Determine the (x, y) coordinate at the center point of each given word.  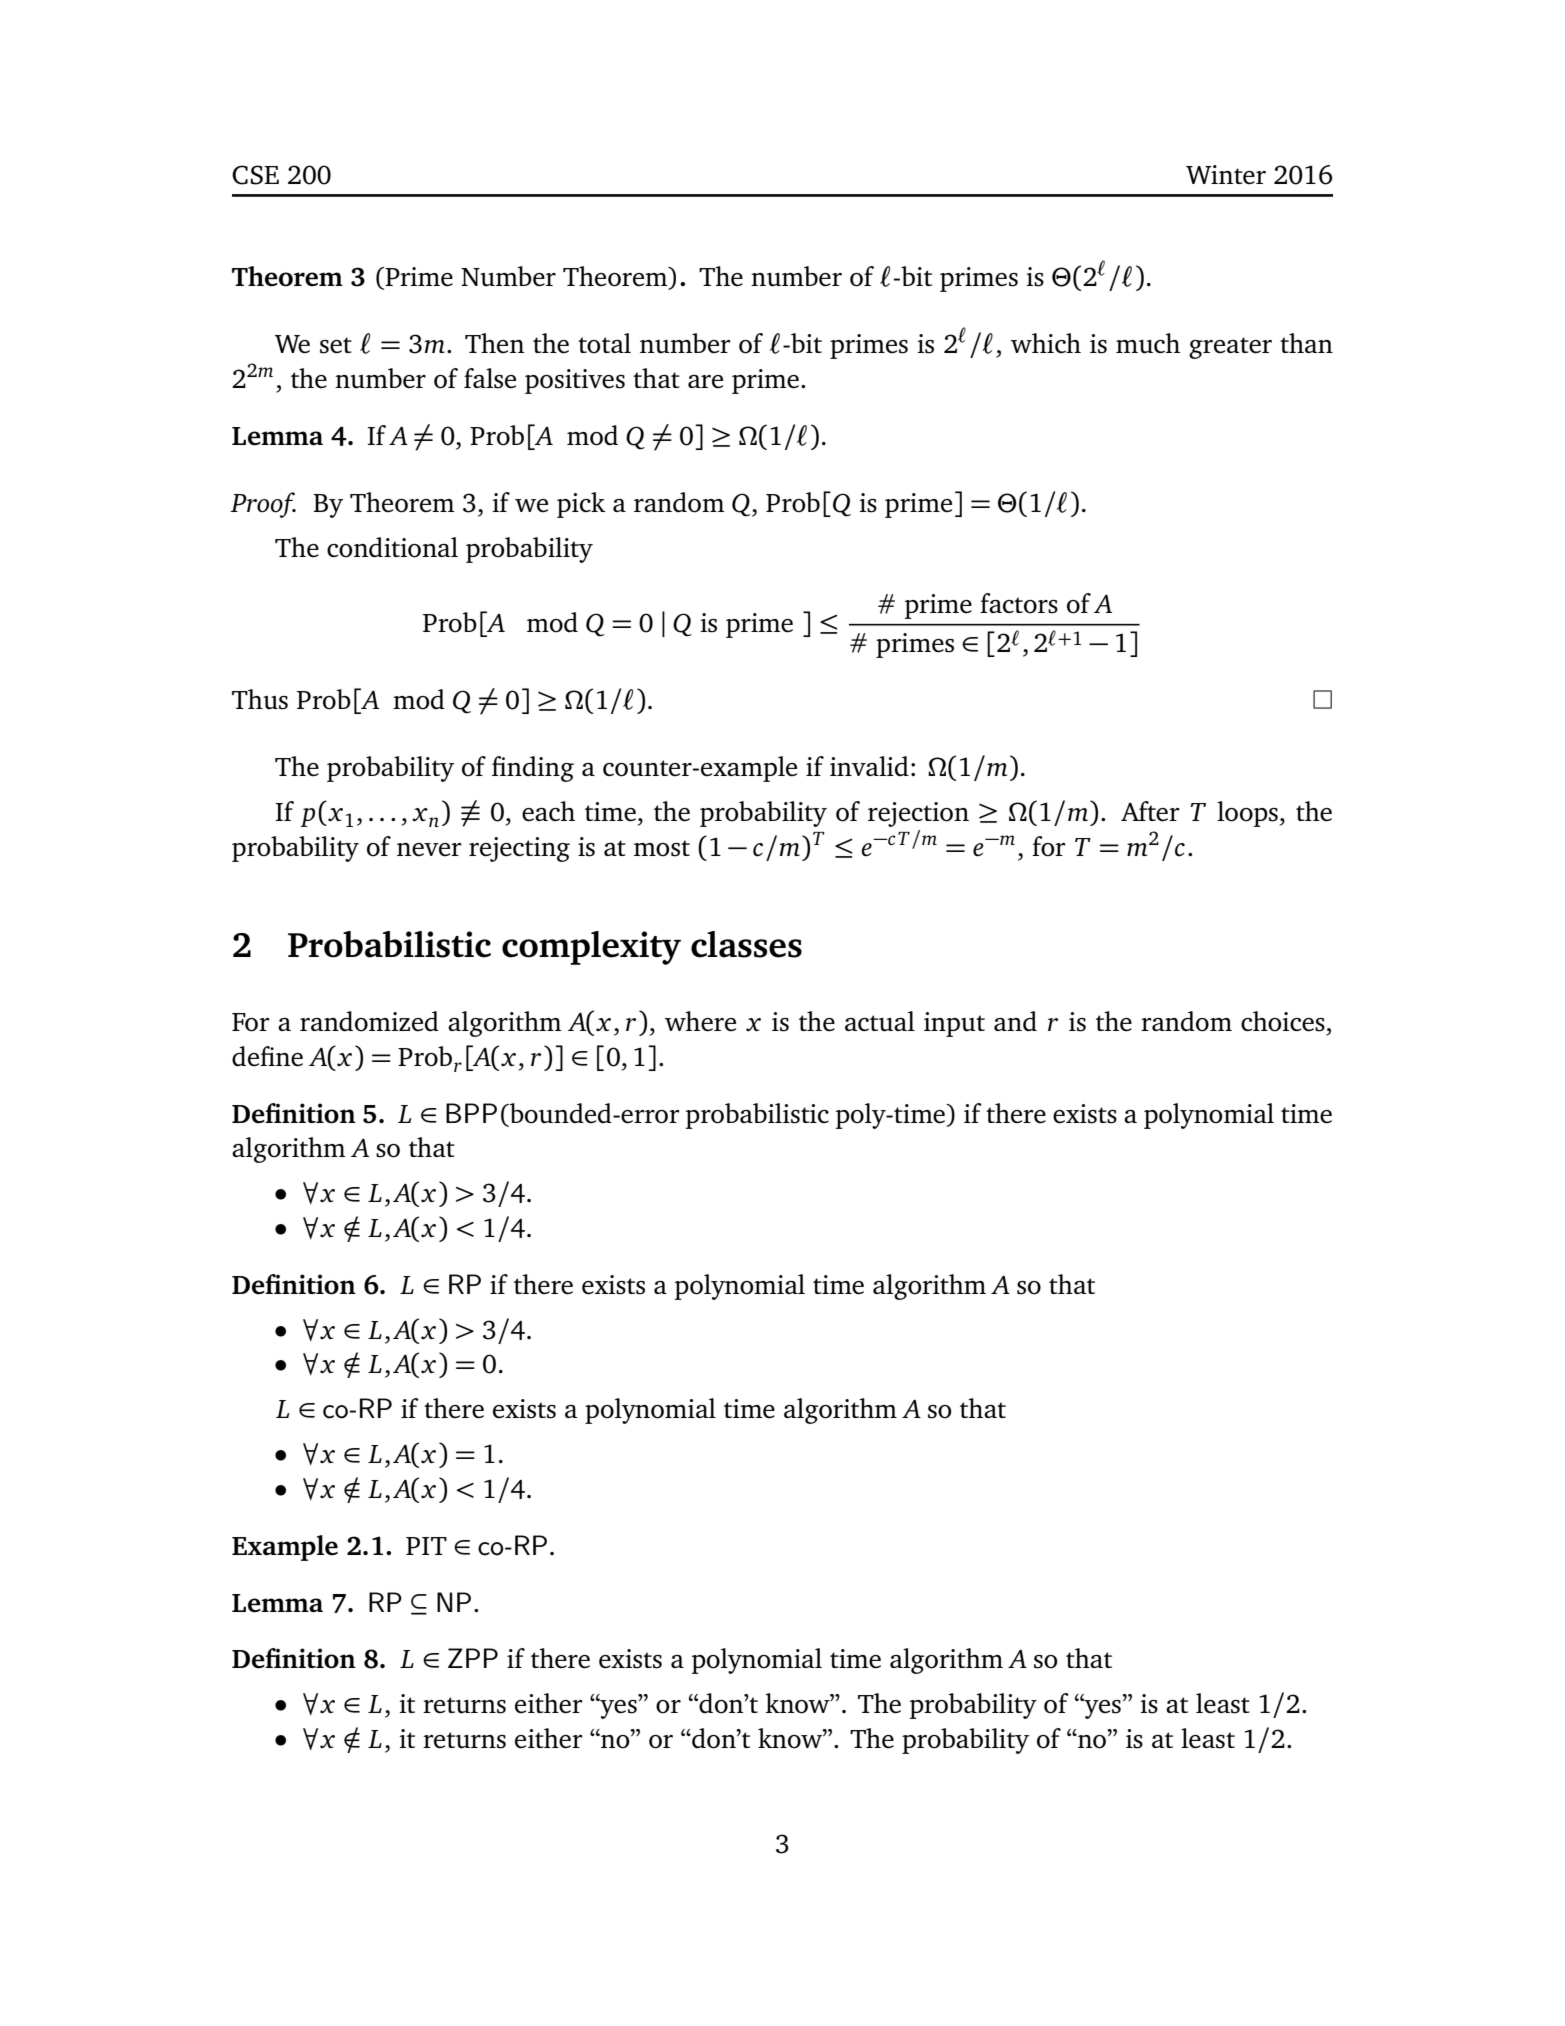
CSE (255, 175)
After (1150, 811)
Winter (1226, 175)
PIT (426, 1546)
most (662, 848)
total (604, 343)
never (429, 850)
